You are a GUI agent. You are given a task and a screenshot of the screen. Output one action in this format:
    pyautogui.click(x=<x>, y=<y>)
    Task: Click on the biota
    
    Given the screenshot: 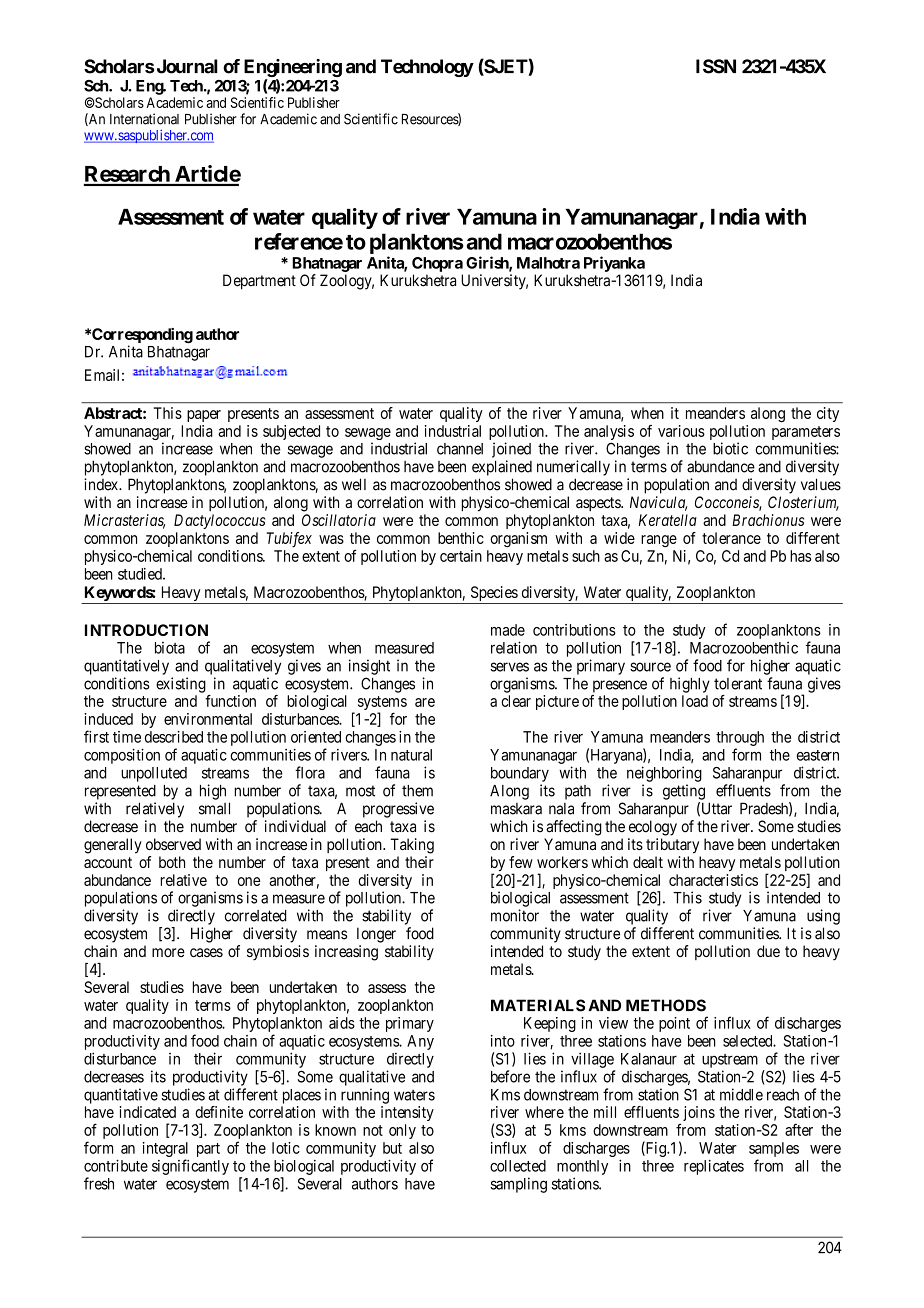 What is the action you would take?
    pyautogui.click(x=170, y=648)
